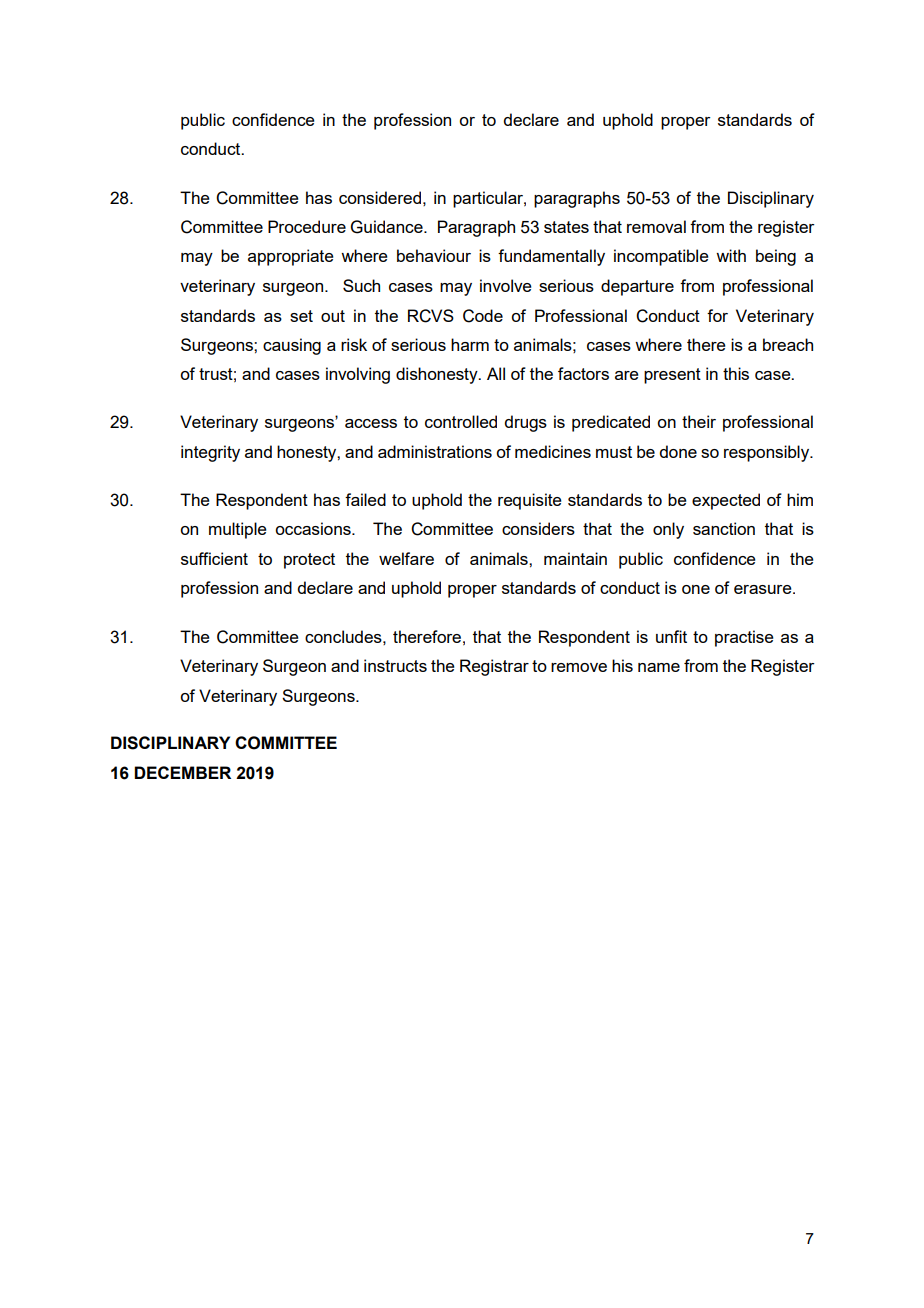 The image size is (924, 1308). I want to click on removal, so click(656, 226).
